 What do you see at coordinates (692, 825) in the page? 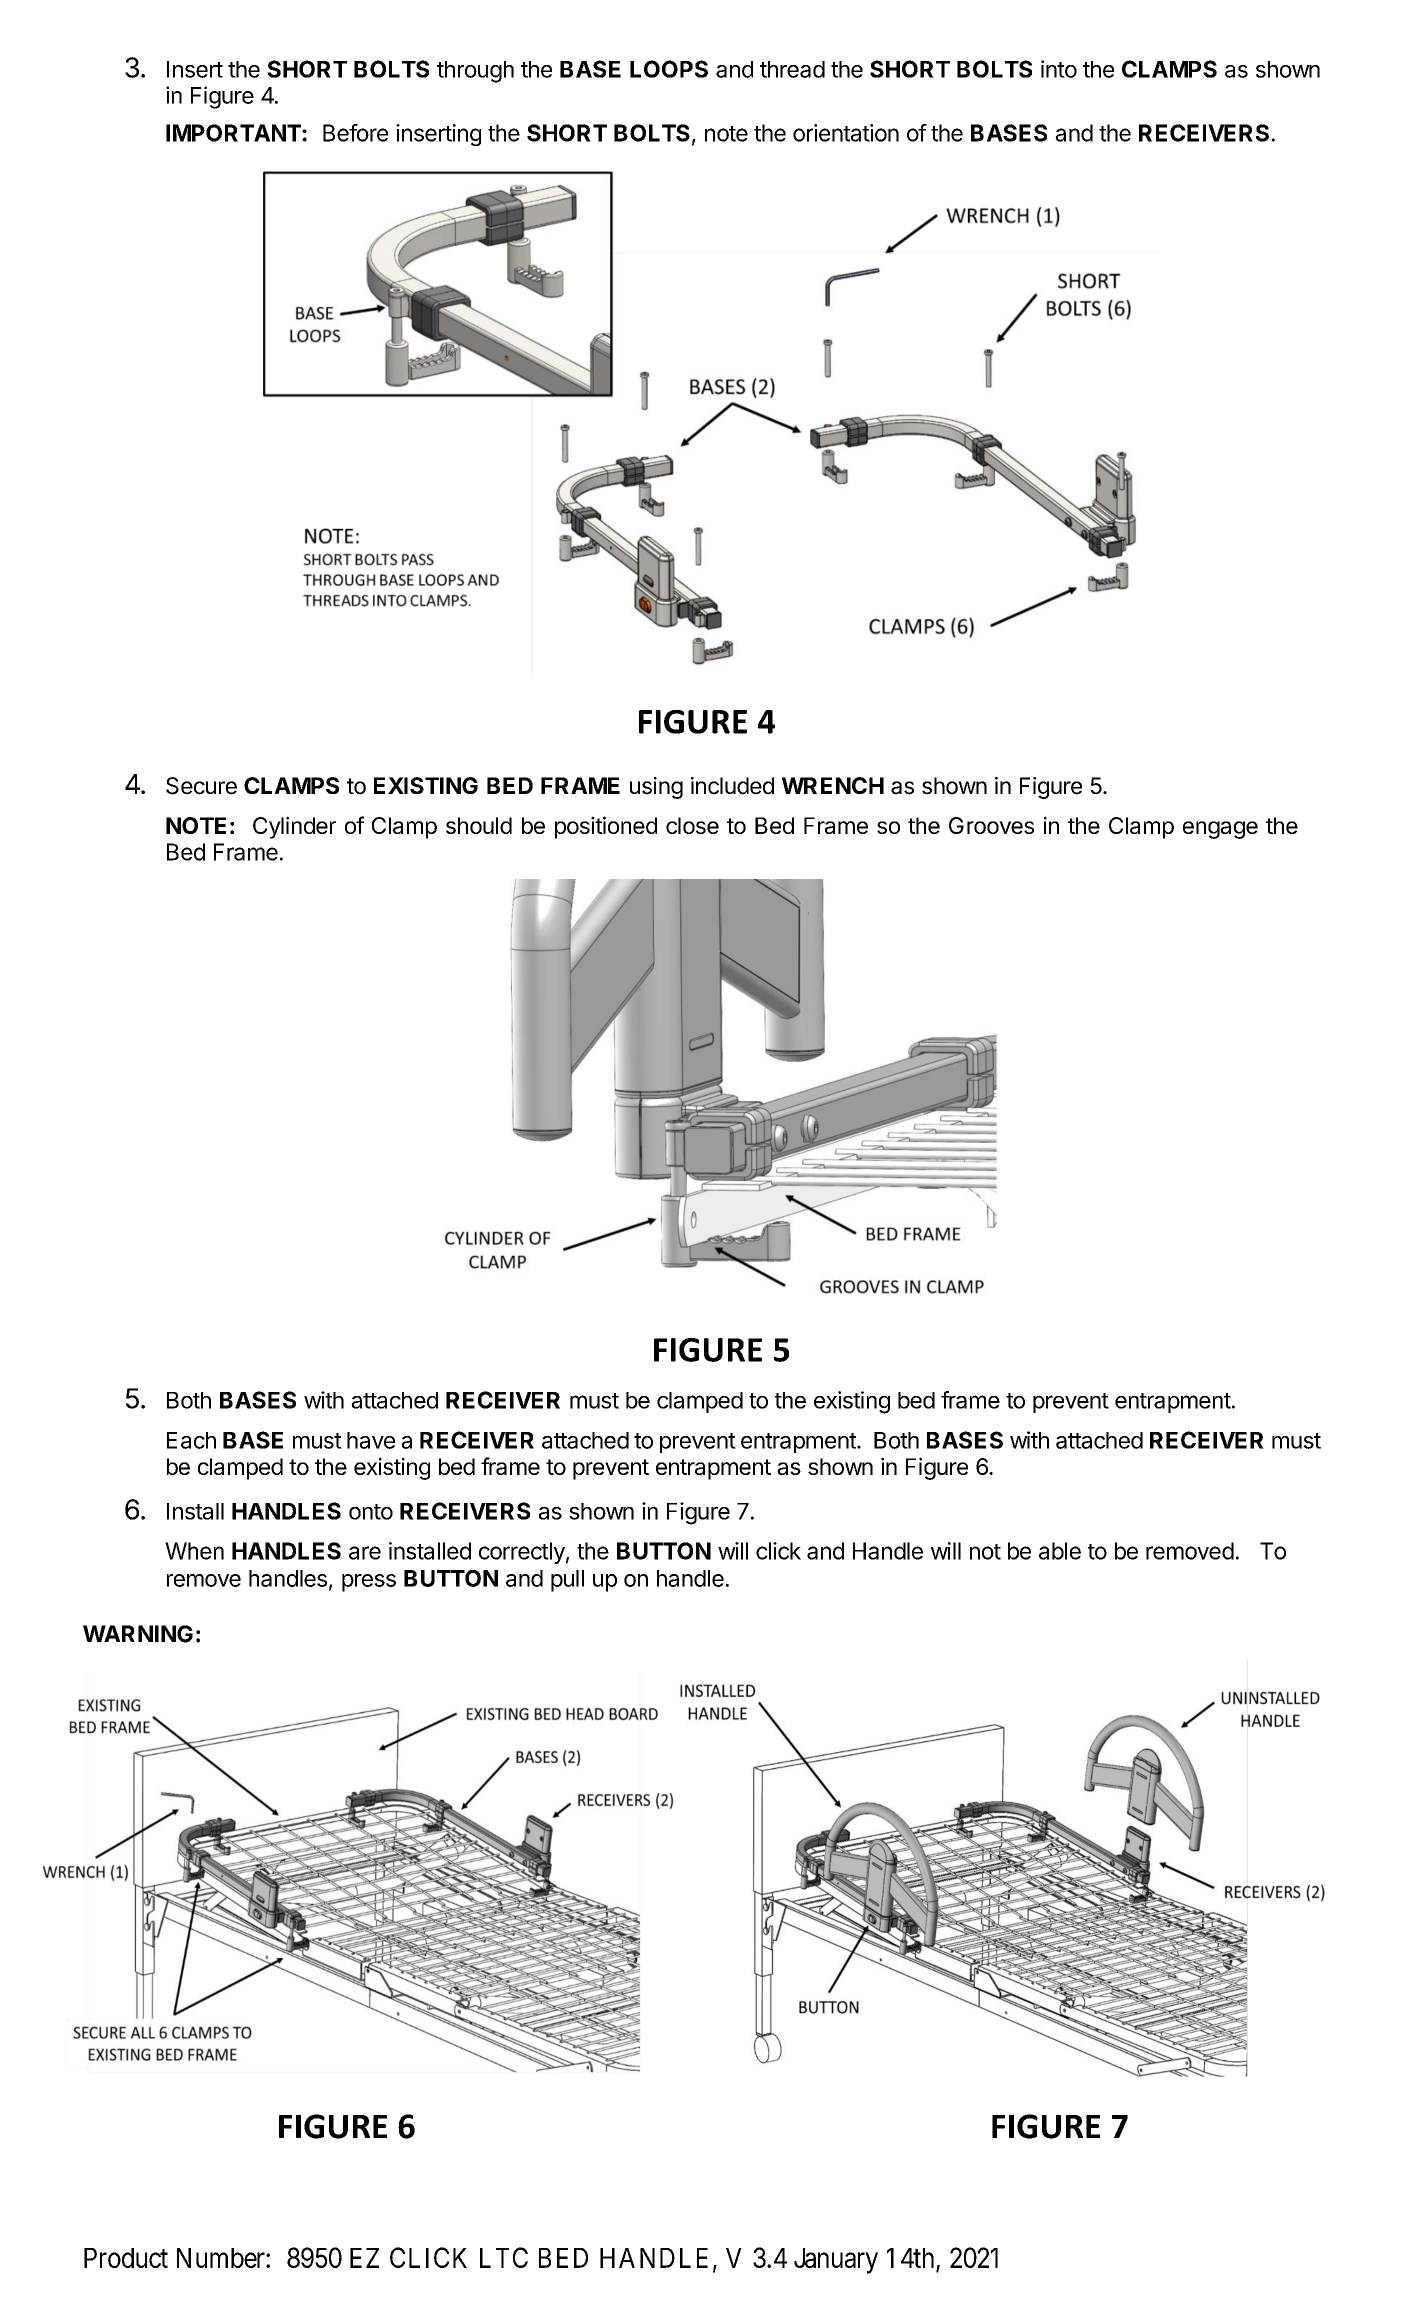
I see `close` at bounding box center [692, 825].
